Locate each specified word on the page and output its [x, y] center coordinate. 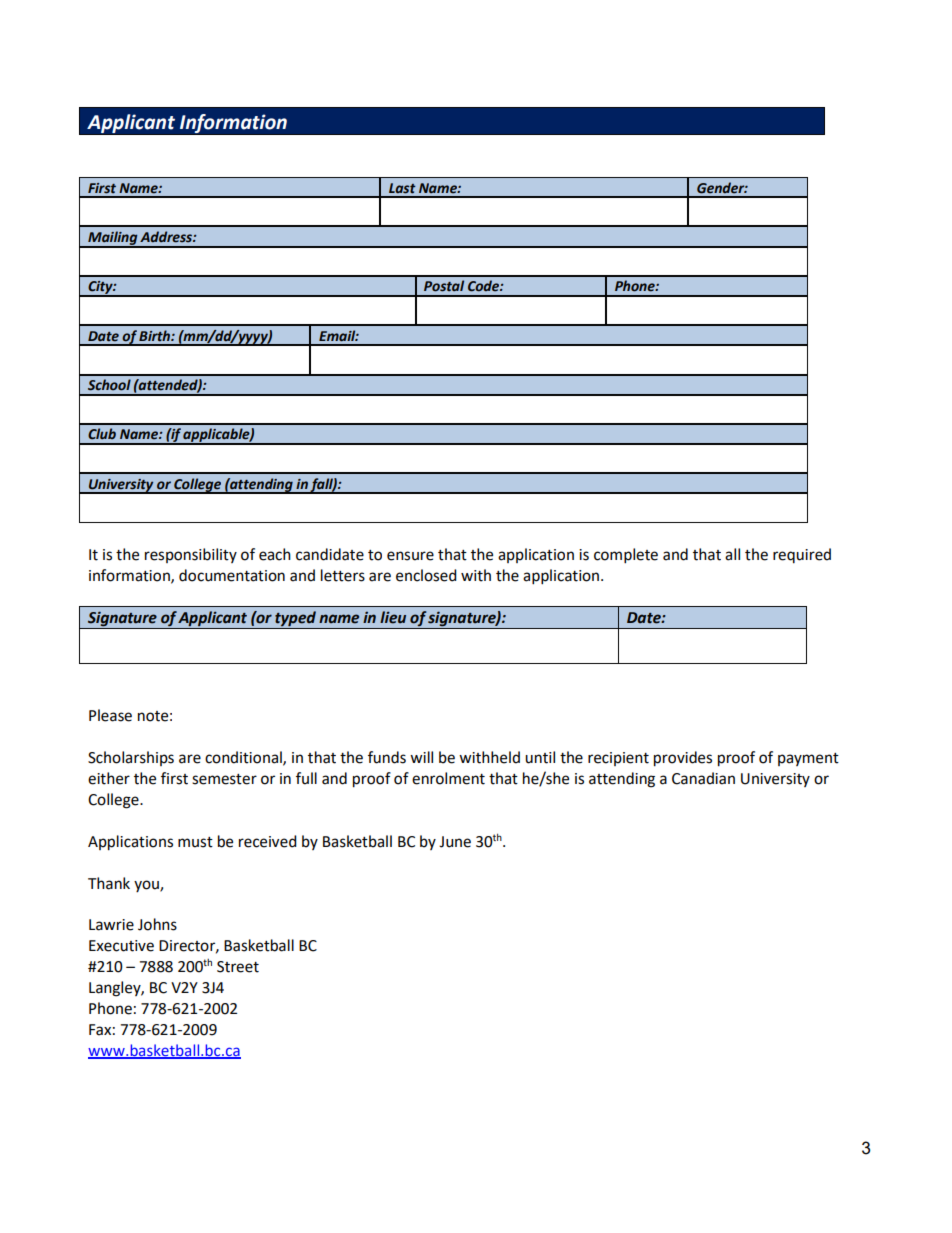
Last [402, 188]
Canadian [703, 778]
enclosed [426, 575]
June [455, 842]
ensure [410, 556]
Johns [157, 924]
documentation [232, 575]
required [802, 555]
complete [626, 556]
